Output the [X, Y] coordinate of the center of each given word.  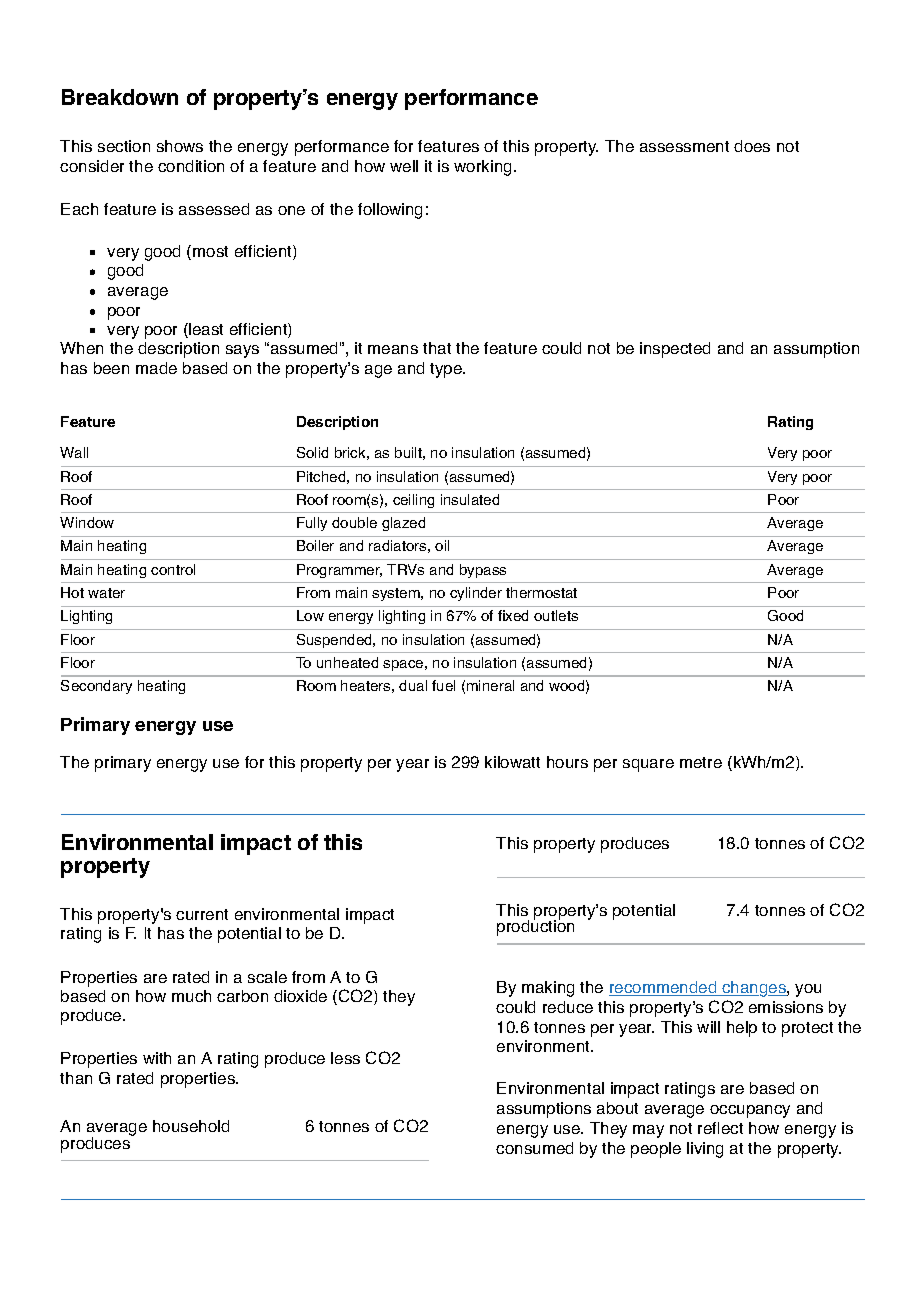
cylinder [476, 594]
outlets [556, 615]
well [404, 166]
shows [180, 146]
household [191, 1126]
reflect [720, 1128]
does [752, 146]
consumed [534, 1148]
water [106, 593]
